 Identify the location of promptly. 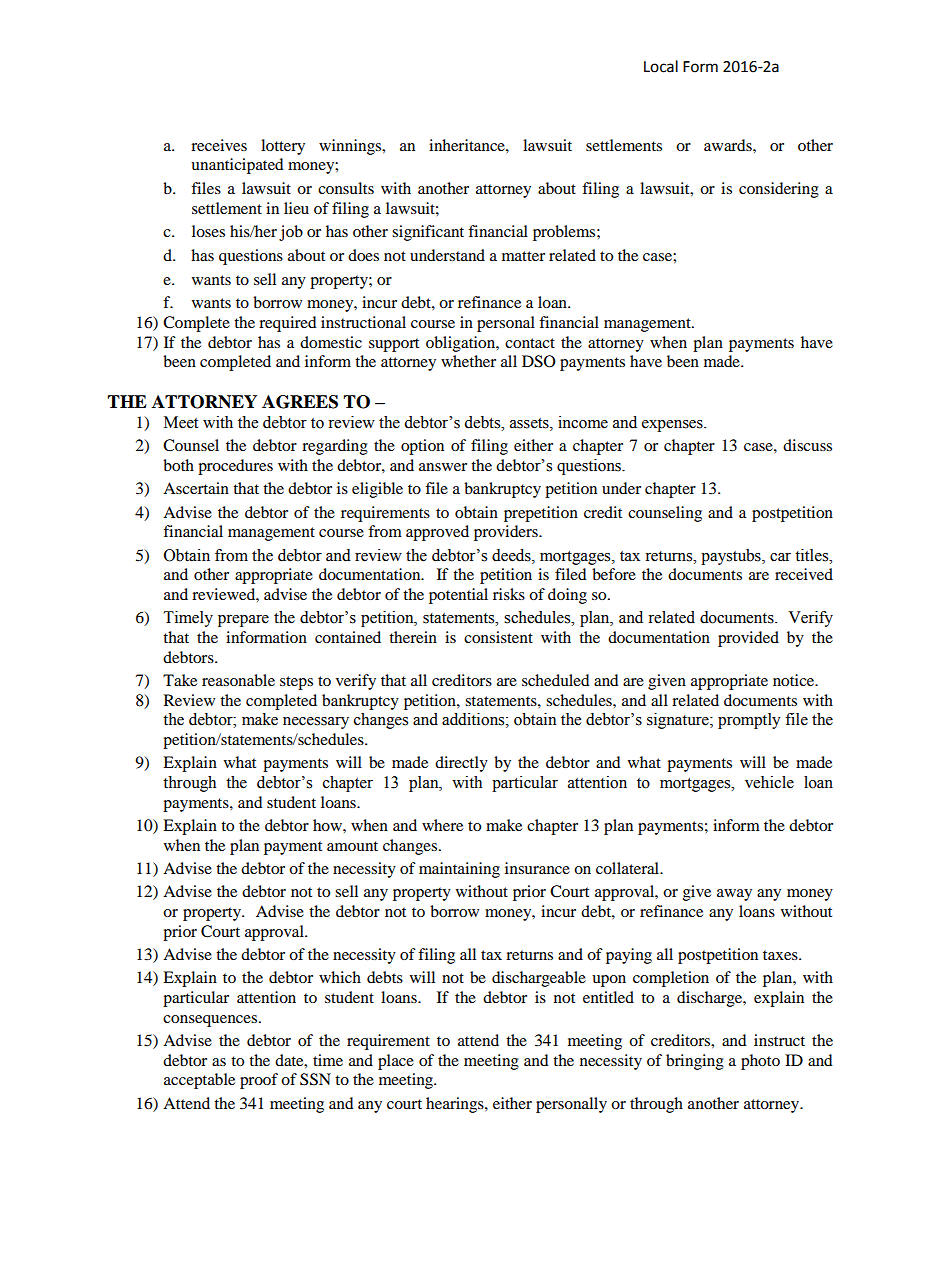
(749, 721).
